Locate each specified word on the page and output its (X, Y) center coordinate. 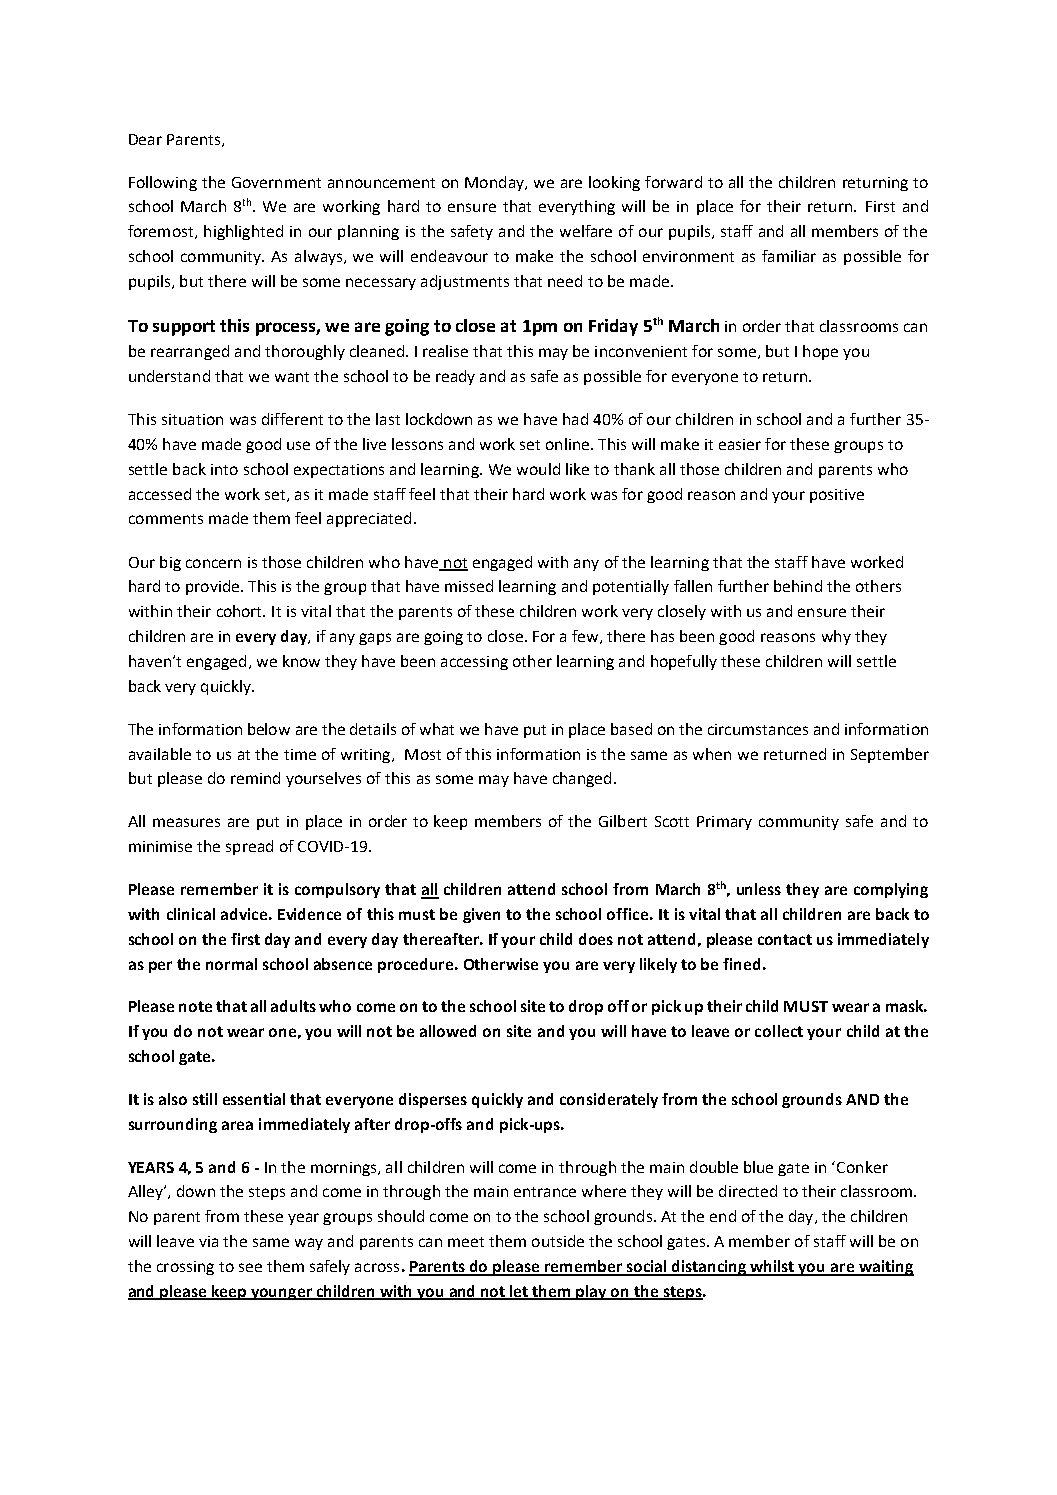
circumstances (758, 729)
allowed (448, 1031)
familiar (789, 256)
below (269, 729)
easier (740, 444)
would (538, 469)
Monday (495, 183)
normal (231, 964)
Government (276, 182)
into (224, 469)
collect (779, 1031)
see (250, 1267)
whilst (772, 1267)
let (519, 1292)
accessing (474, 663)
